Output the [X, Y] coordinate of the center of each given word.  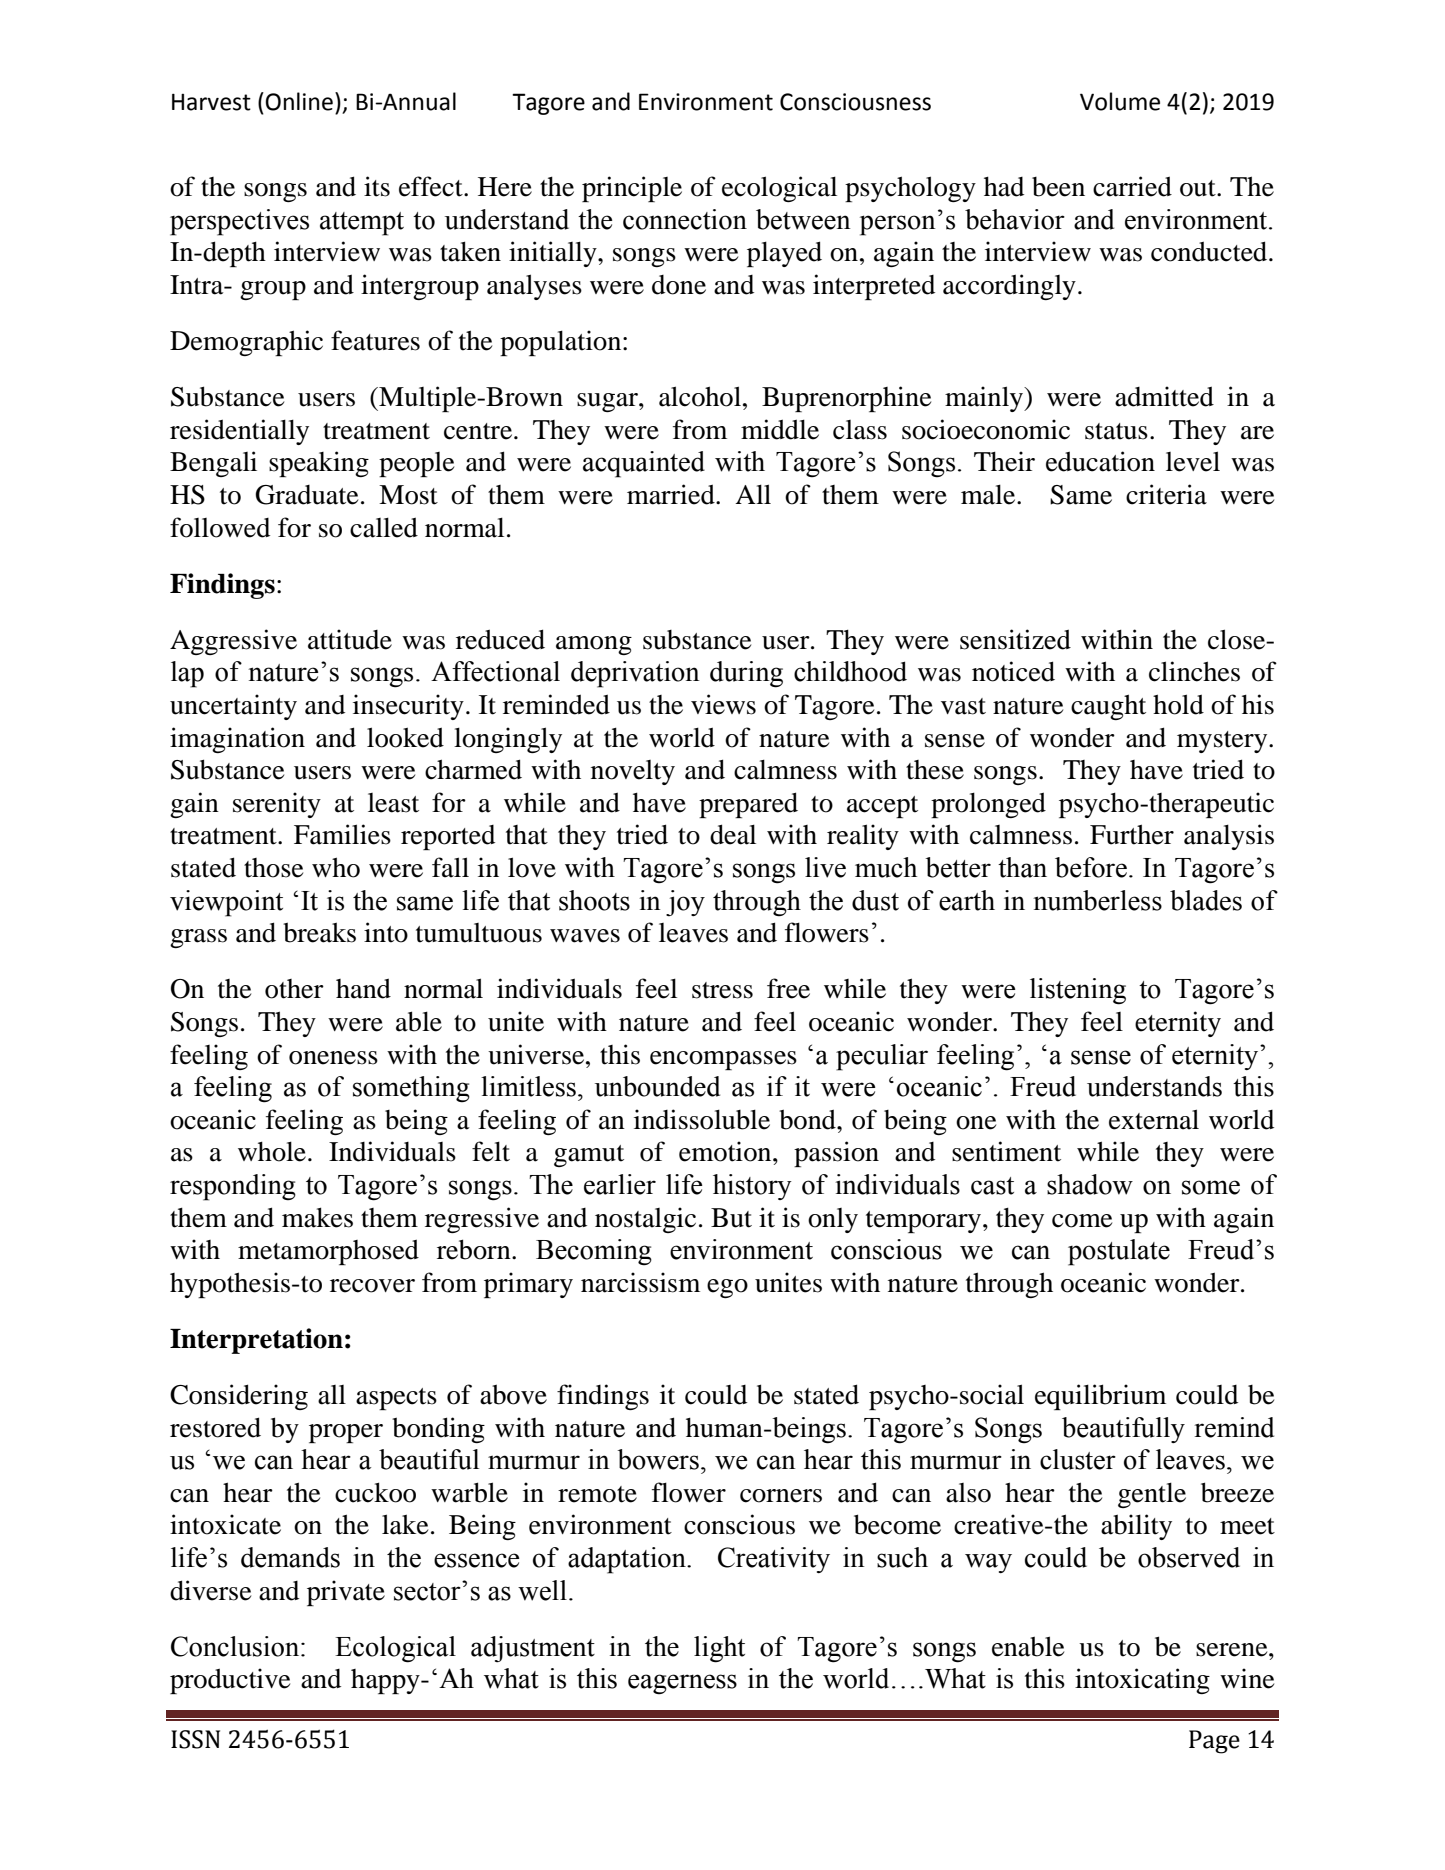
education [1100, 461]
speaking [319, 464]
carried [1132, 186]
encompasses [723, 1060]
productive [230, 1681]
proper [346, 1433]
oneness [333, 1058]
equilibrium [1100, 1397]
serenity [277, 805]
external [1154, 1119]
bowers [658, 1459]
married [672, 494]
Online [299, 101]
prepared [748, 805]
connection [685, 219]
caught [1108, 707]
